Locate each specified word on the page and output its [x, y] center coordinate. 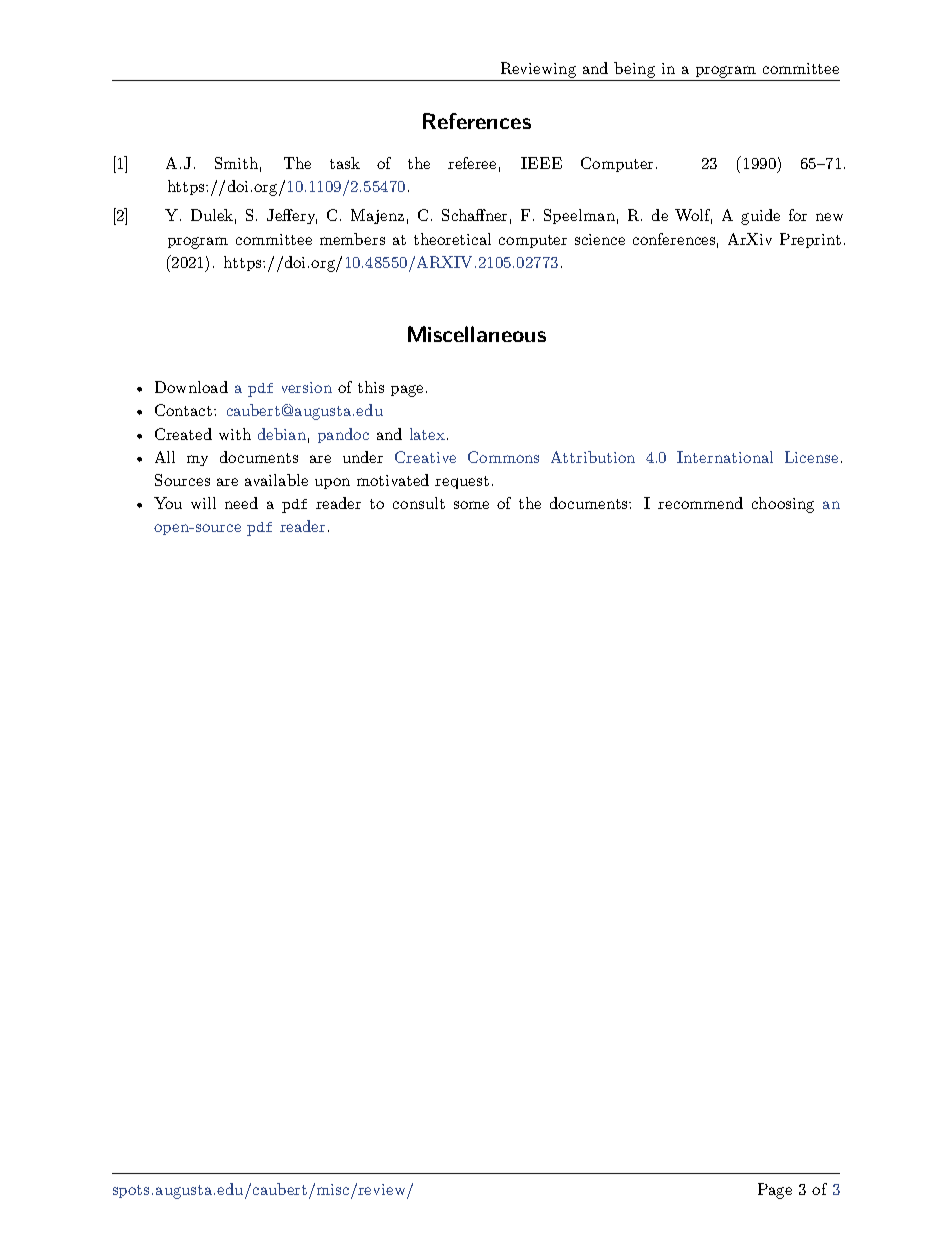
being [634, 70]
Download [191, 387]
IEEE [541, 163]
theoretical [452, 239]
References [477, 121]
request [462, 482]
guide [760, 217]
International [725, 457]
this [371, 387]
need [241, 503]
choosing [783, 505]
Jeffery [292, 216]
